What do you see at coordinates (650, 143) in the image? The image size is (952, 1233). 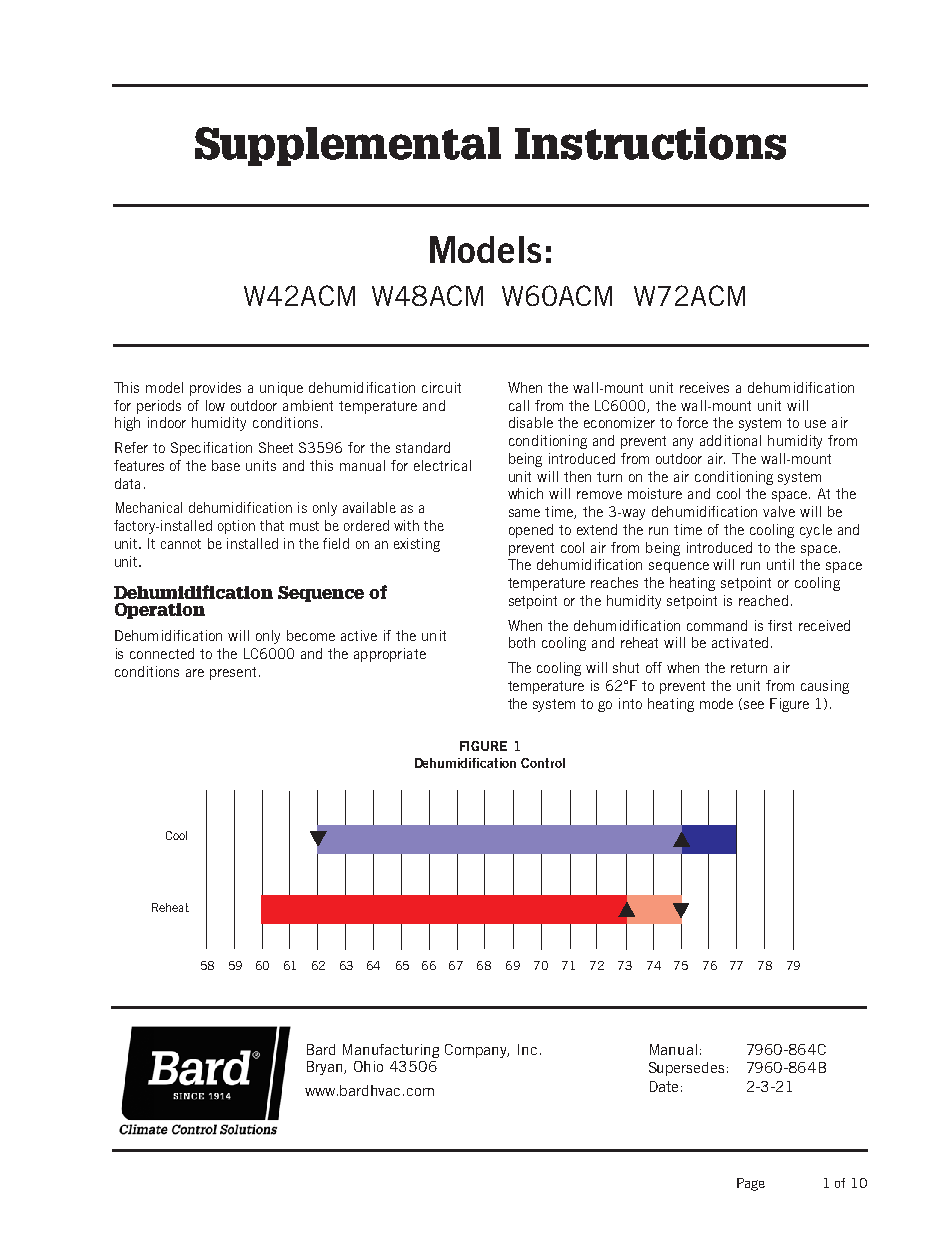 I see `Instructions` at bounding box center [650, 143].
